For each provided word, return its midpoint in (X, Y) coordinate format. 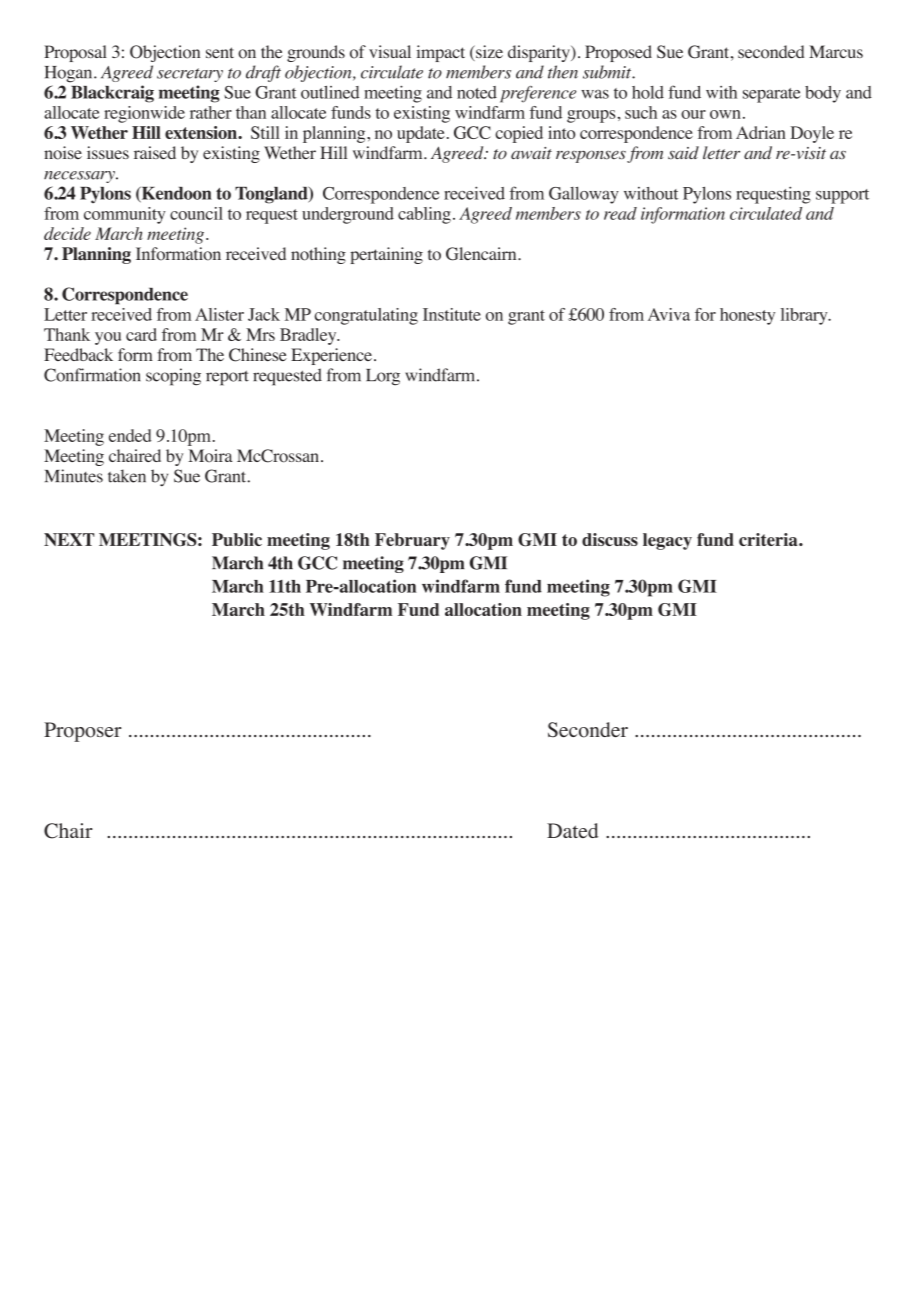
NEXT (69, 539)
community (125, 215)
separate (772, 95)
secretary (190, 75)
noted (477, 92)
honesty (747, 316)
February (412, 541)
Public (237, 539)
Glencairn (482, 254)
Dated (572, 830)
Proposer (82, 732)
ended (130, 435)
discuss (610, 539)
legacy (667, 541)
